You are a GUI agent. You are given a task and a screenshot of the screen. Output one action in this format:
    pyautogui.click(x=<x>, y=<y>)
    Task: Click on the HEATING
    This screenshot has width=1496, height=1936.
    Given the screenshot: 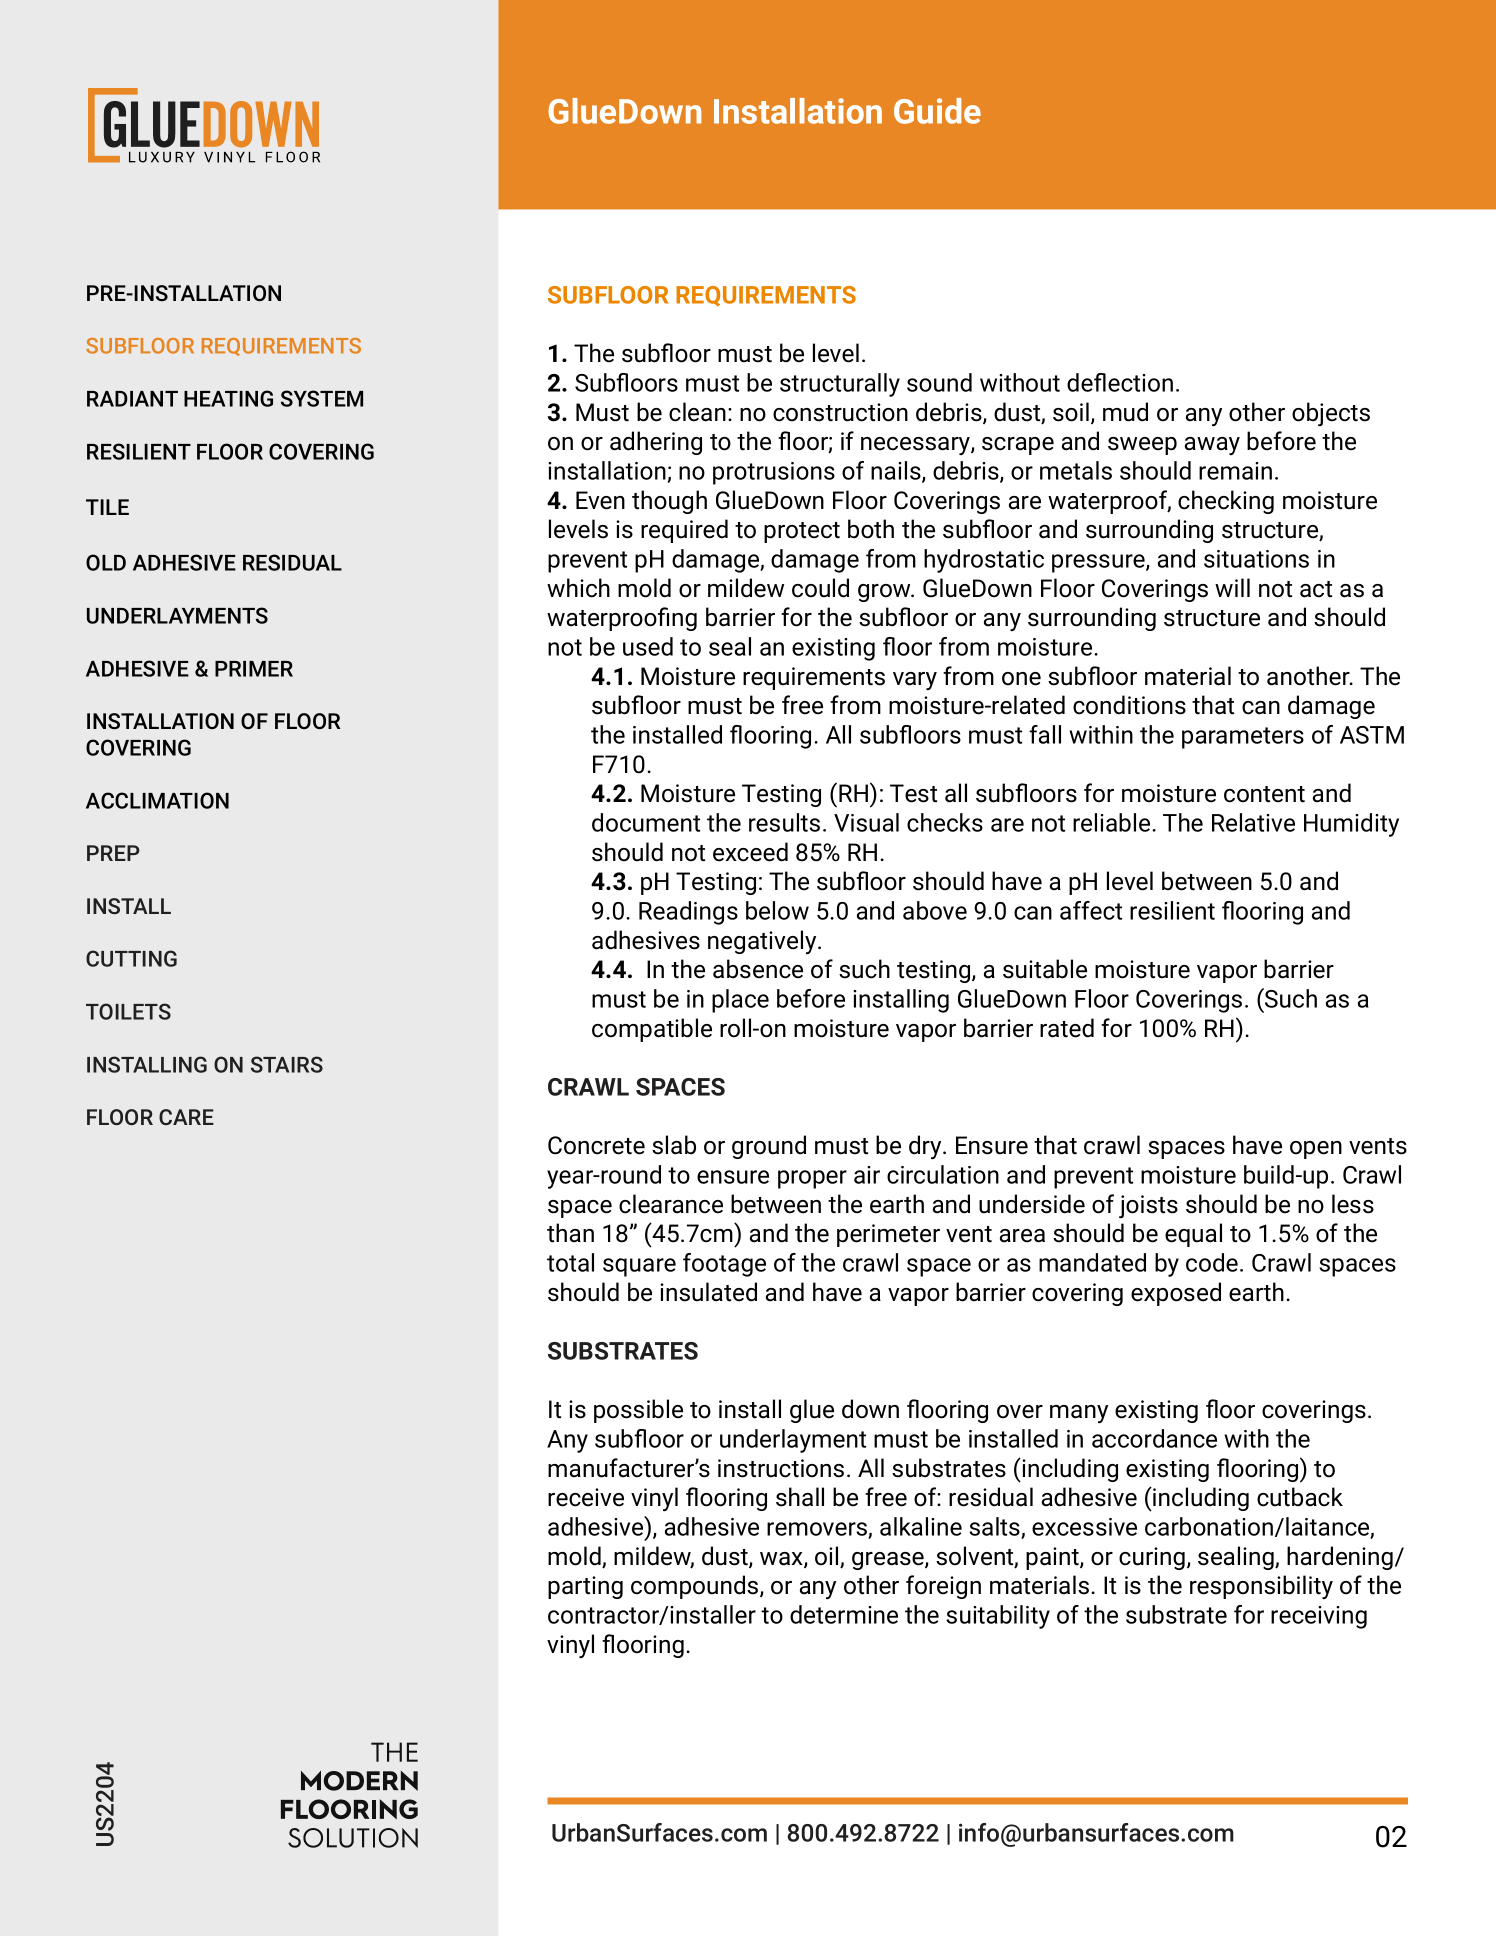 What is the action you would take?
    pyautogui.click(x=228, y=398)
